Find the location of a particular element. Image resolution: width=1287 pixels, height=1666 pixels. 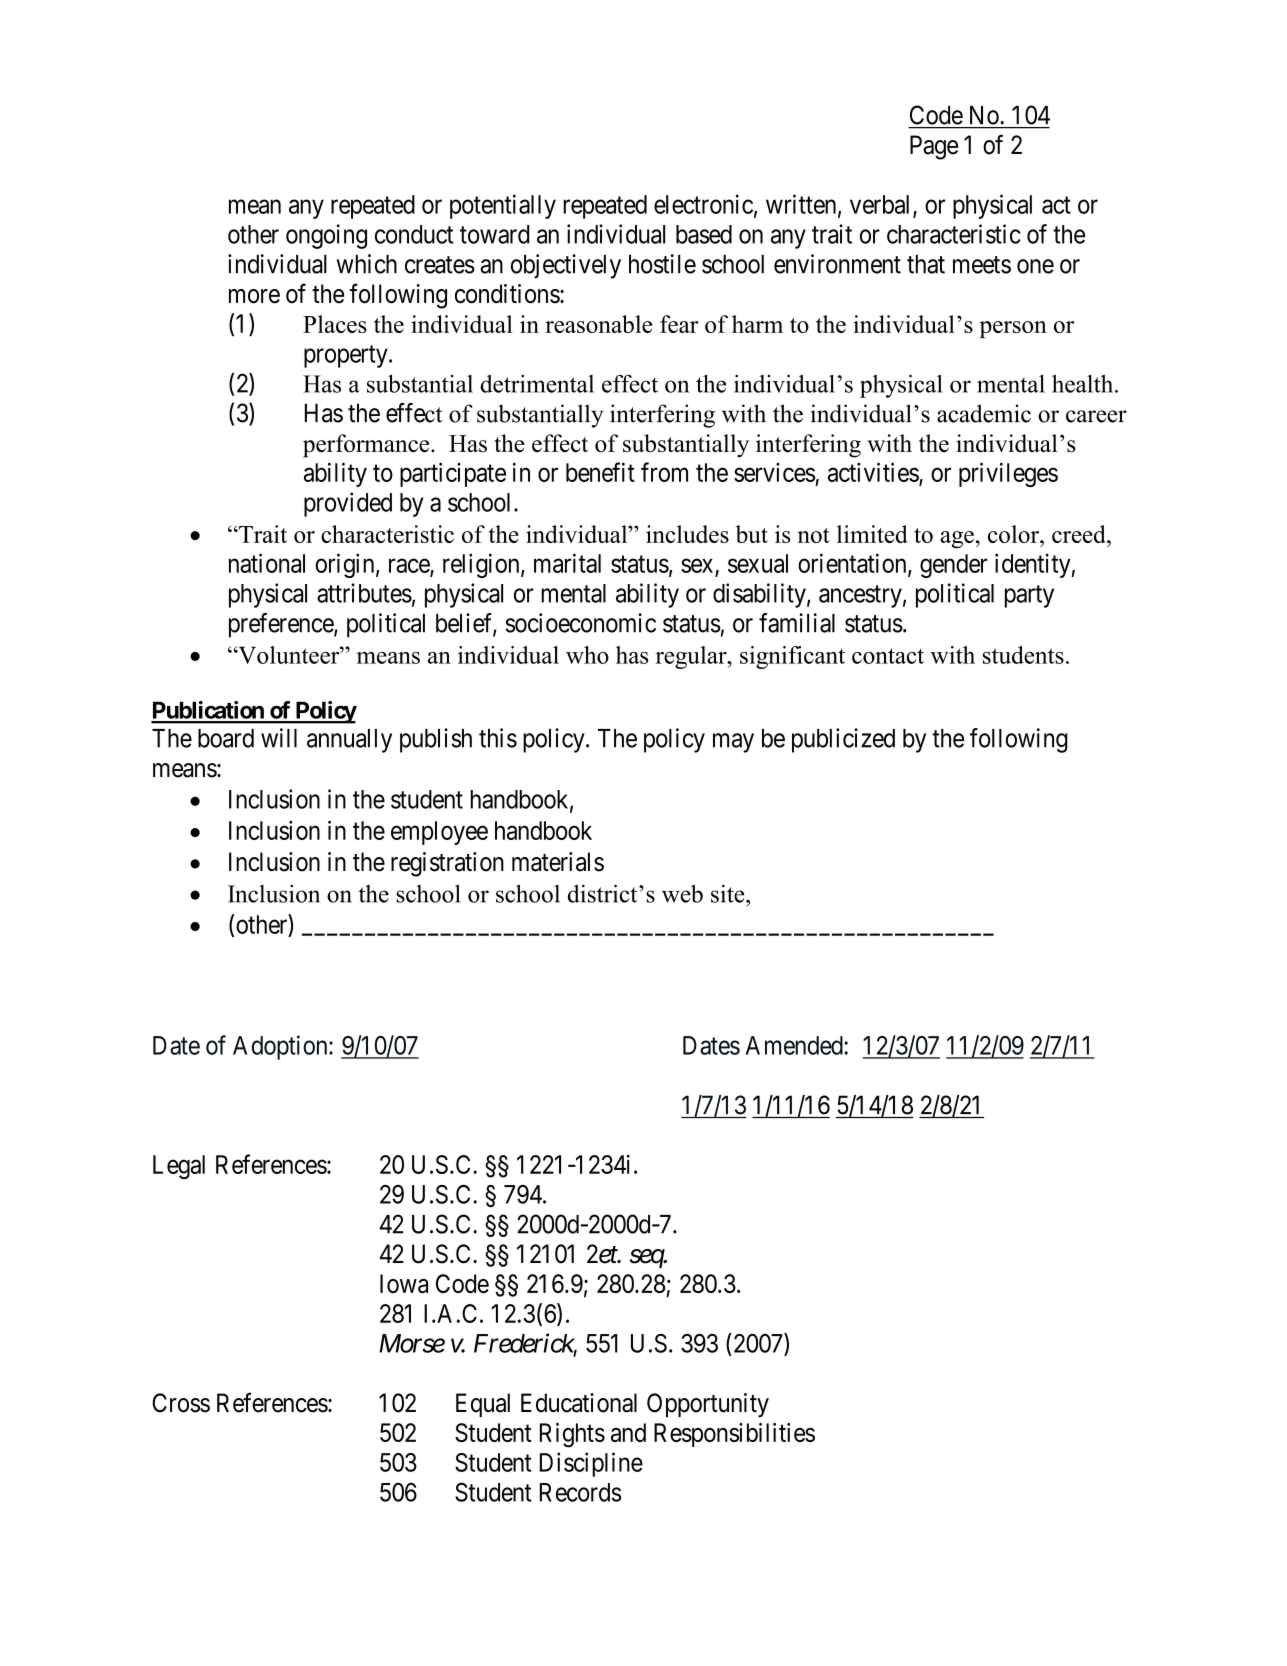

publicized is located at coordinates (843, 740).
